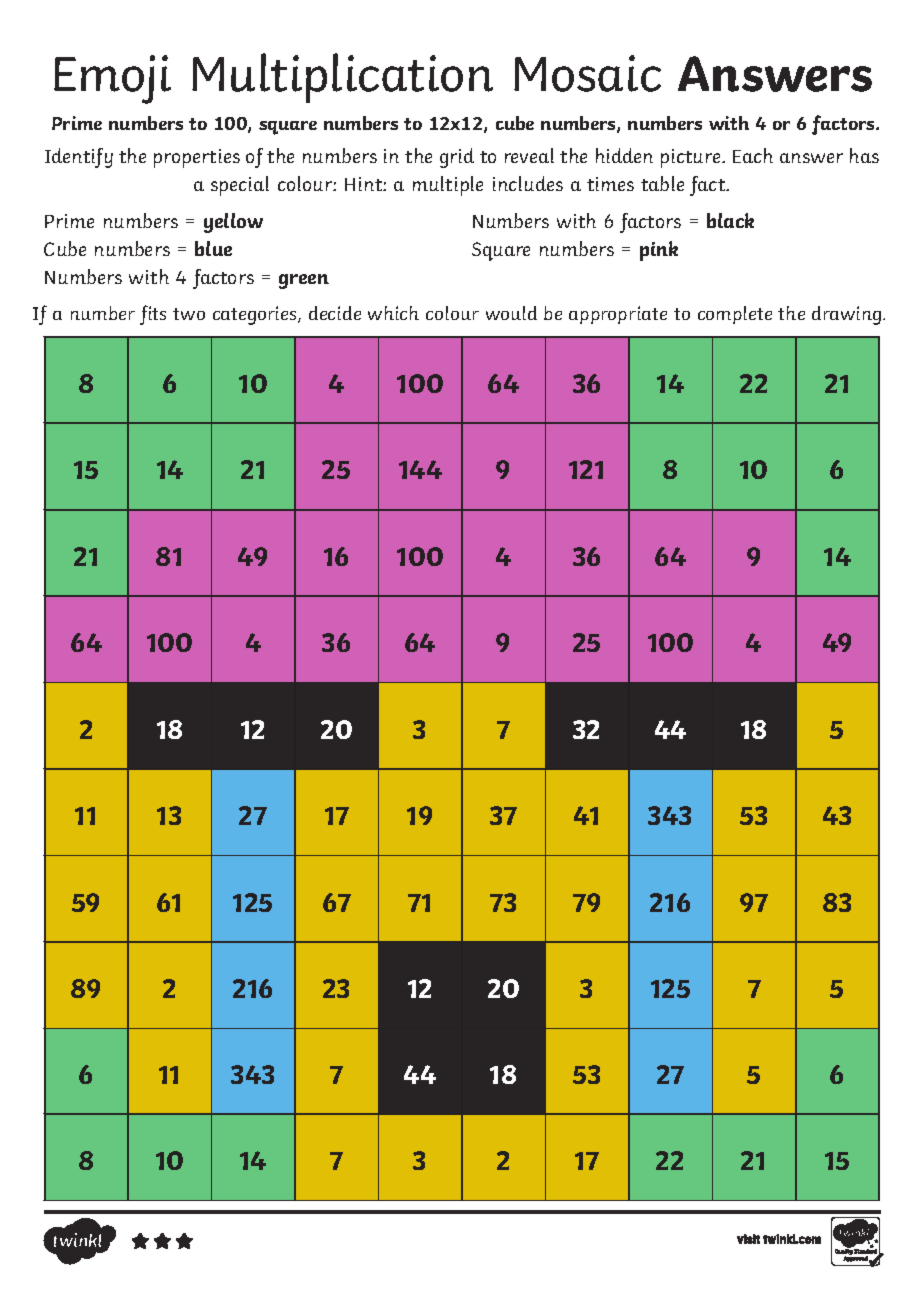 Image resolution: width=924 pixels, height=1308 pixels. What do you see at coordinates (189, 314) in the screenshot?
I see `two` at bounding box center [189, 314].
